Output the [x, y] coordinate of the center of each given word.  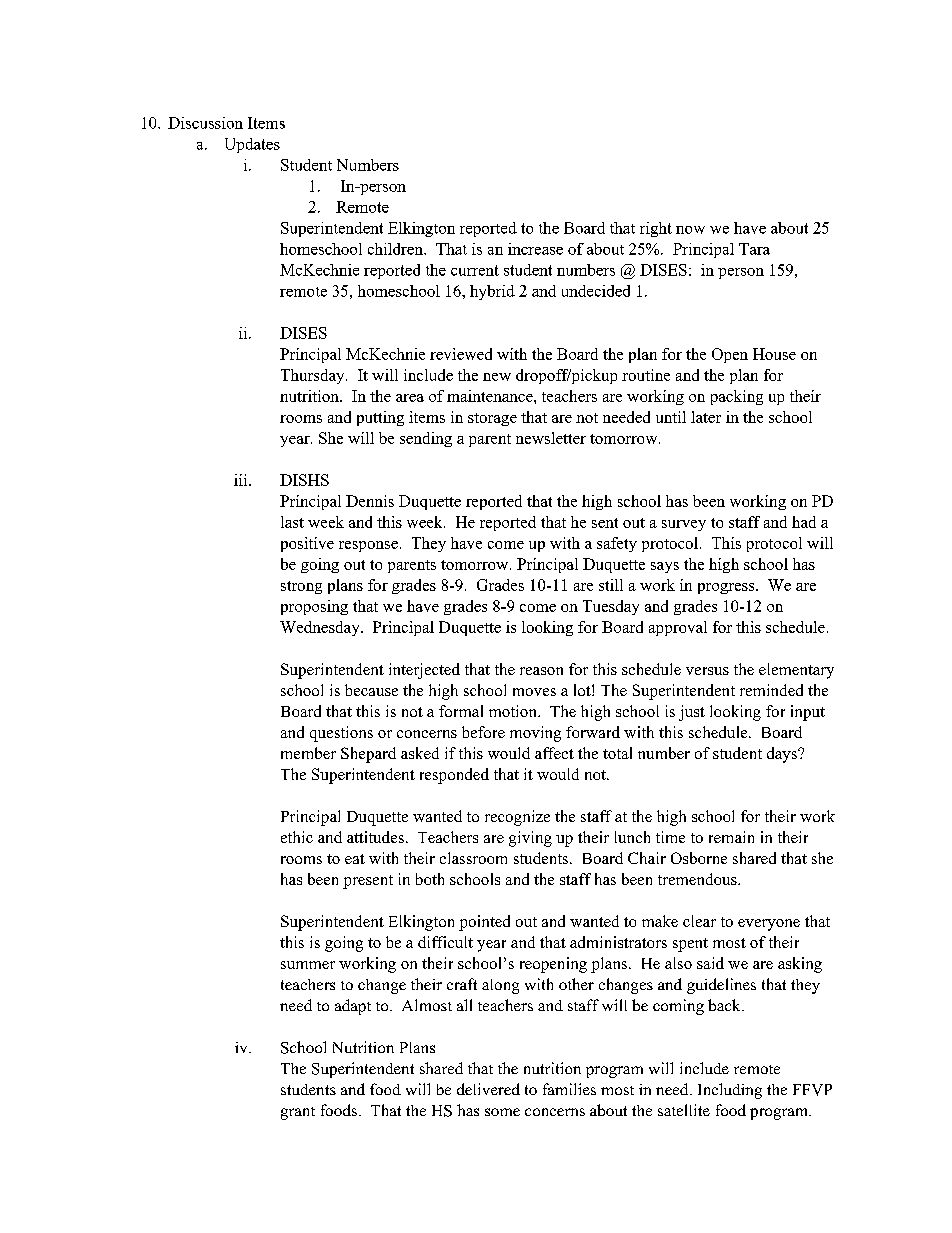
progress [727, 588]
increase [535, 249]
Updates [252, 145]
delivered [488, 1089]
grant [298, 1113]
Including [730, 1091]
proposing [314, 607]
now [690, 230]
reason [541, 671]
